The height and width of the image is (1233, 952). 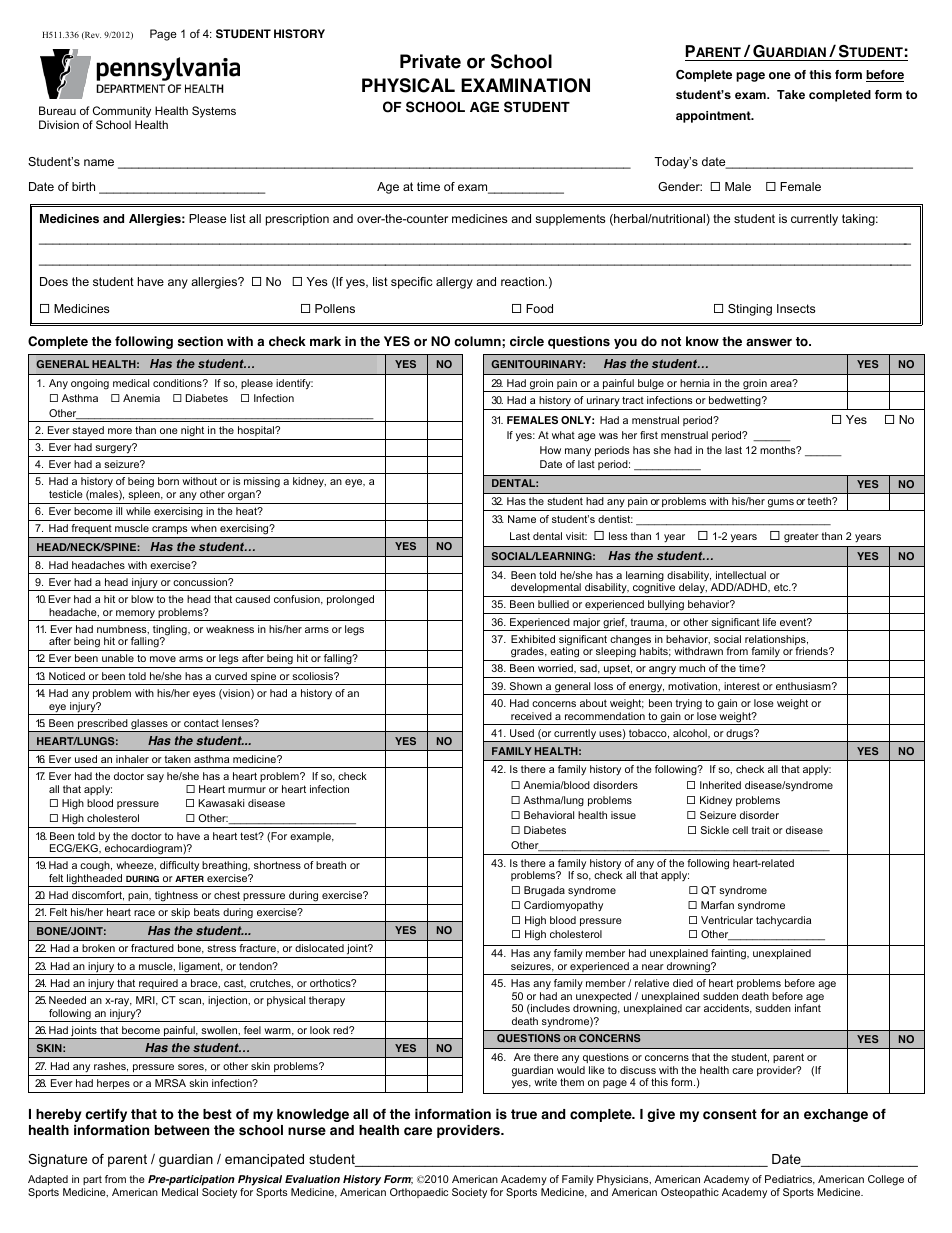 I want to click on appointment, so click(x=714, y=117).
